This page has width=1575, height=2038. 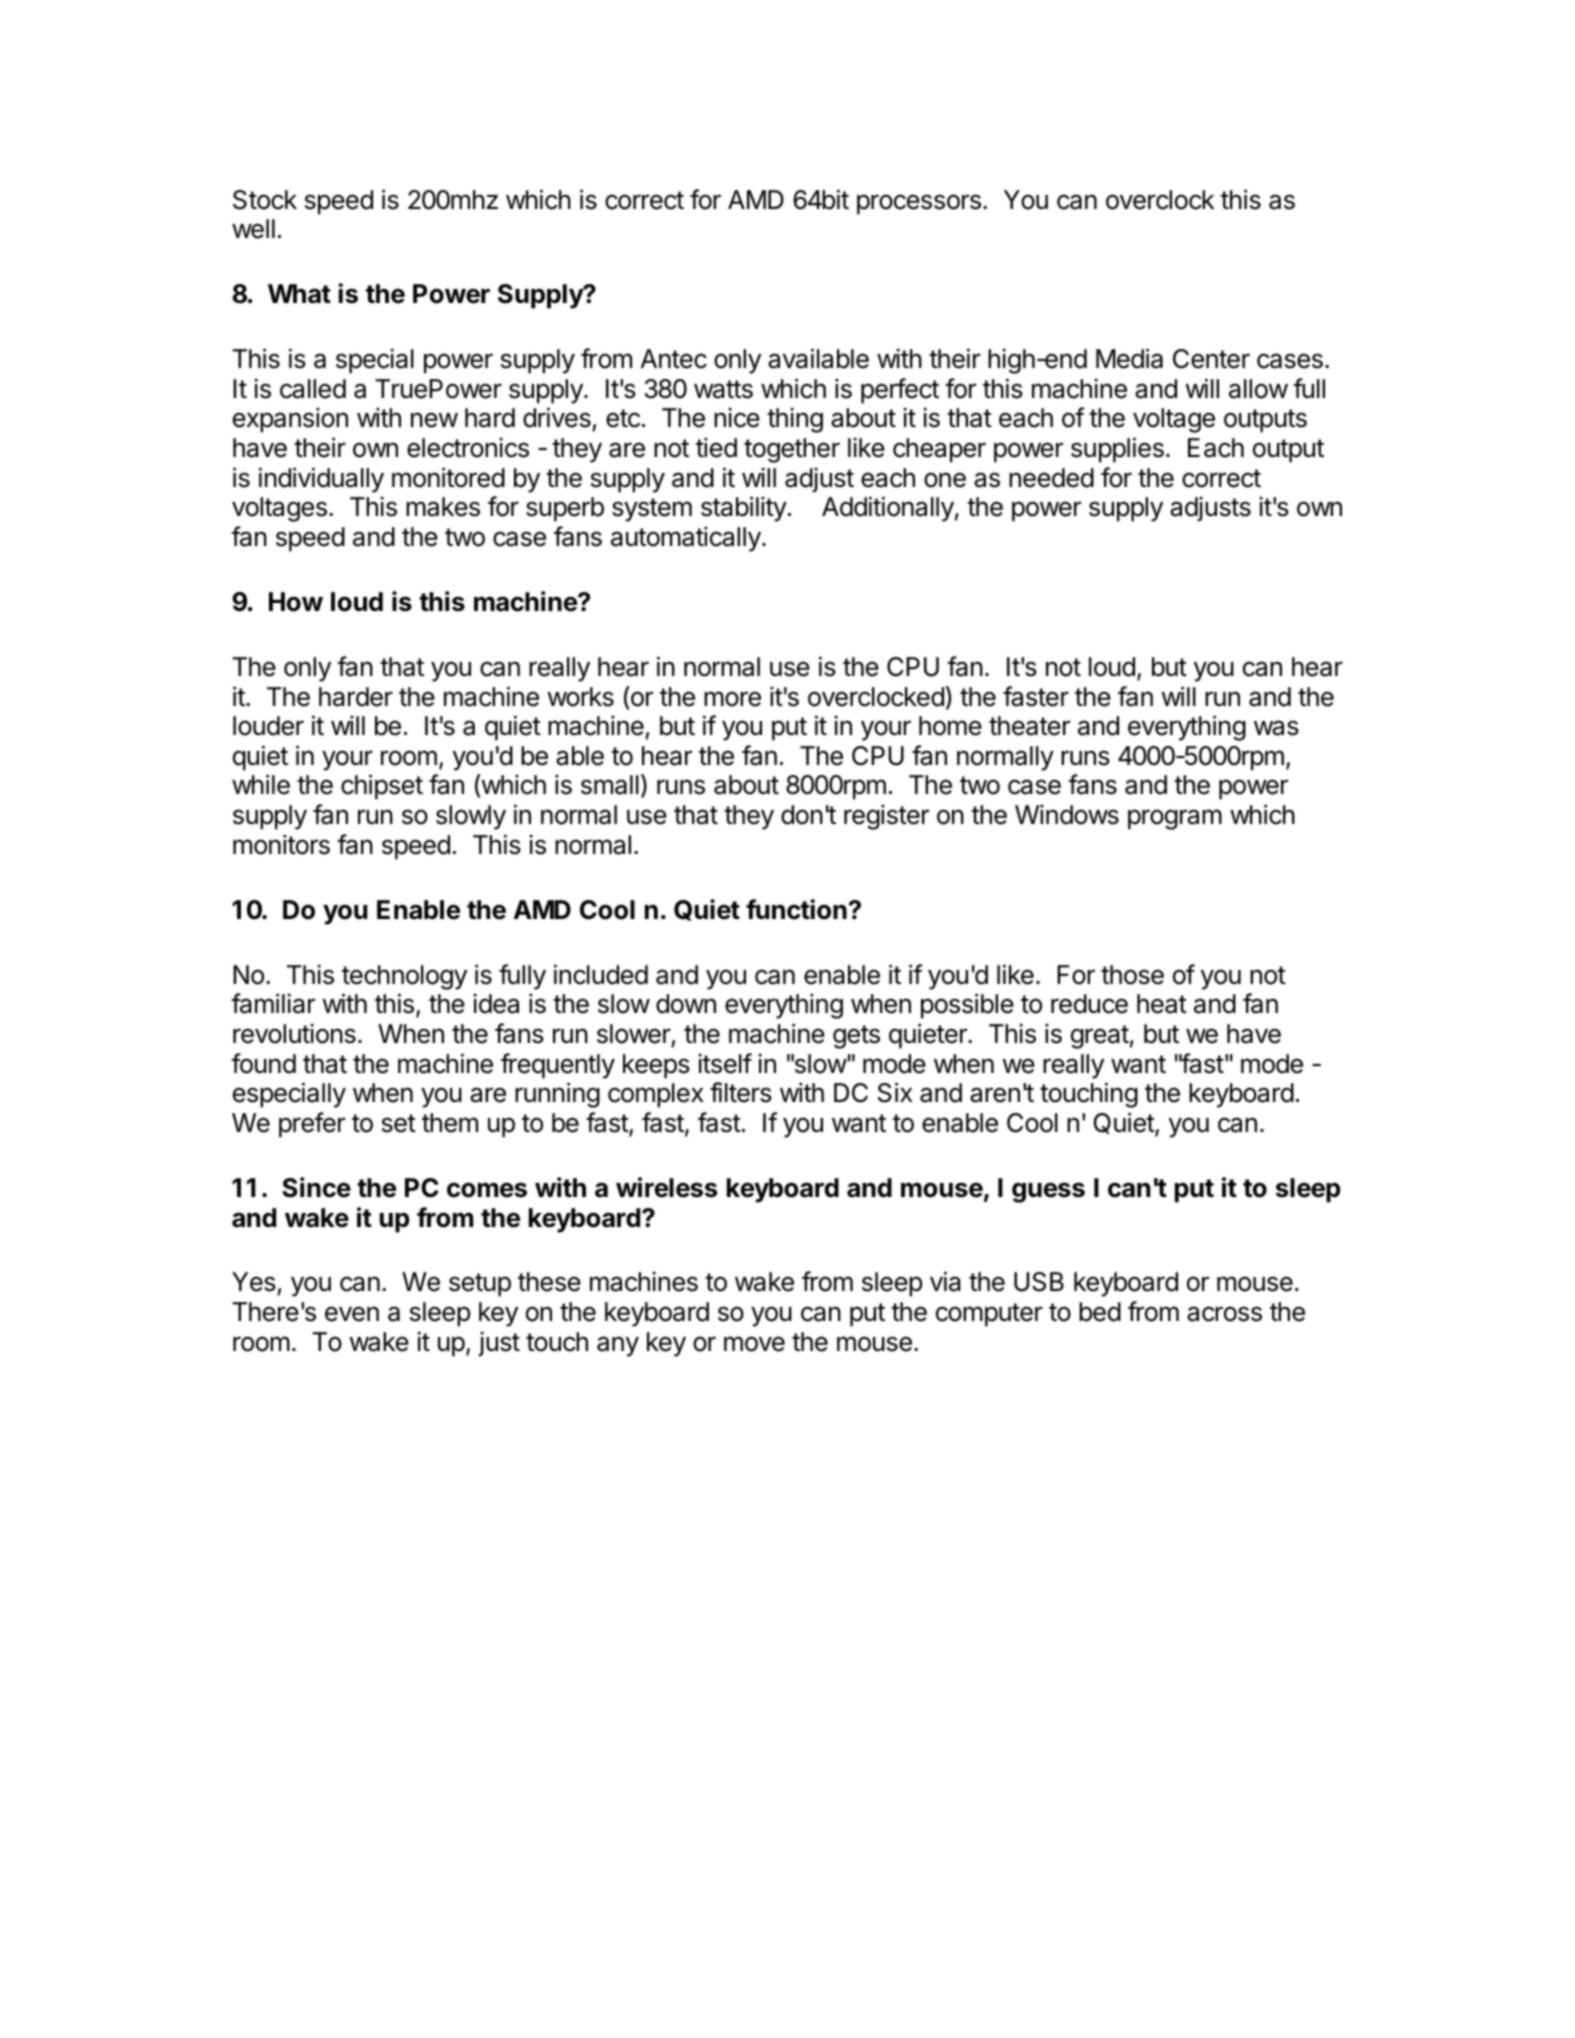 What do you see at coordinates (919, 204) in the page?
I see `processors` at bounding box center [919, 204].
